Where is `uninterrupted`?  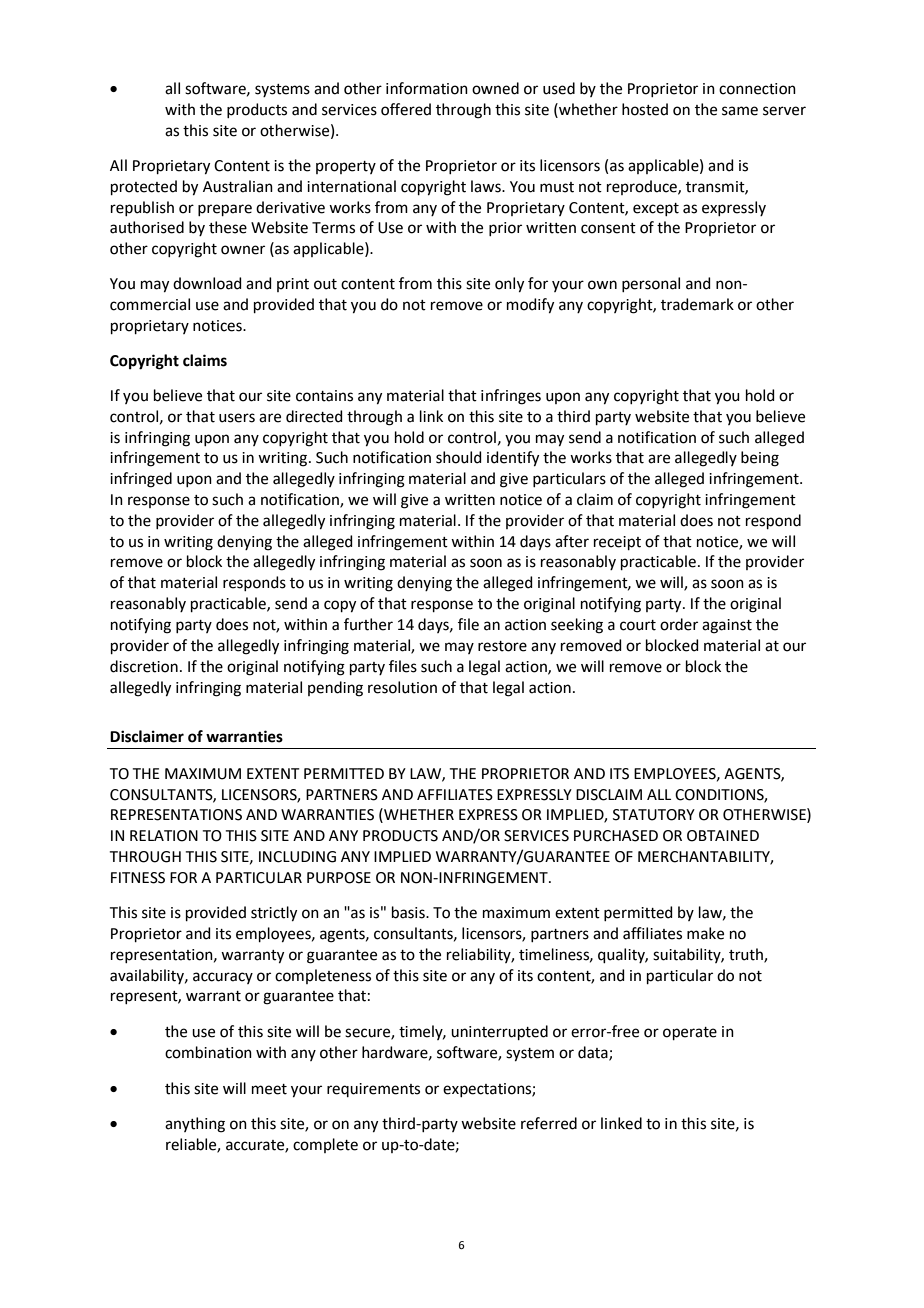
uninterrupted is located at coordinates (499, 1032).
